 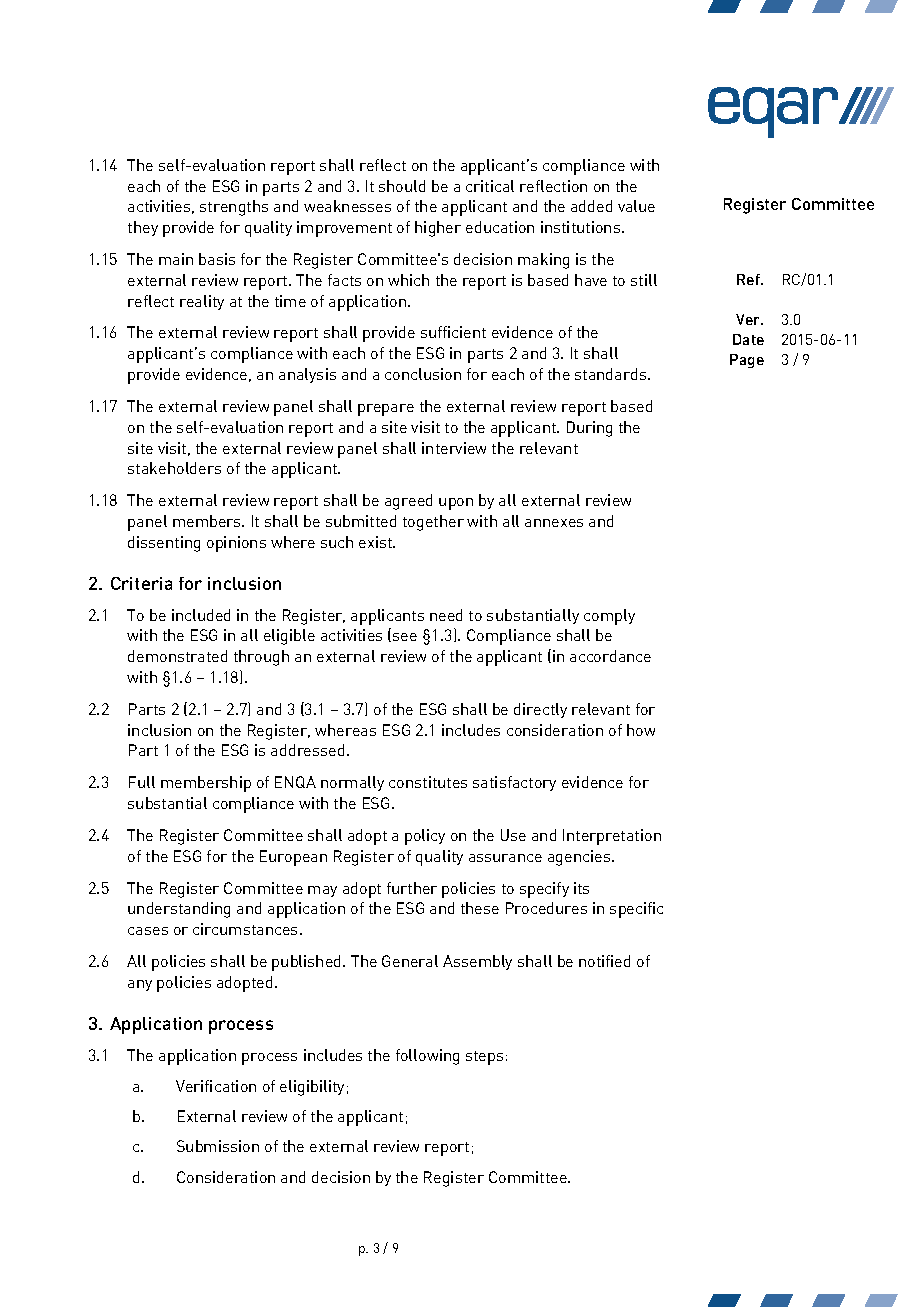 I want to click on strengths, so click(x=234, y=208).
